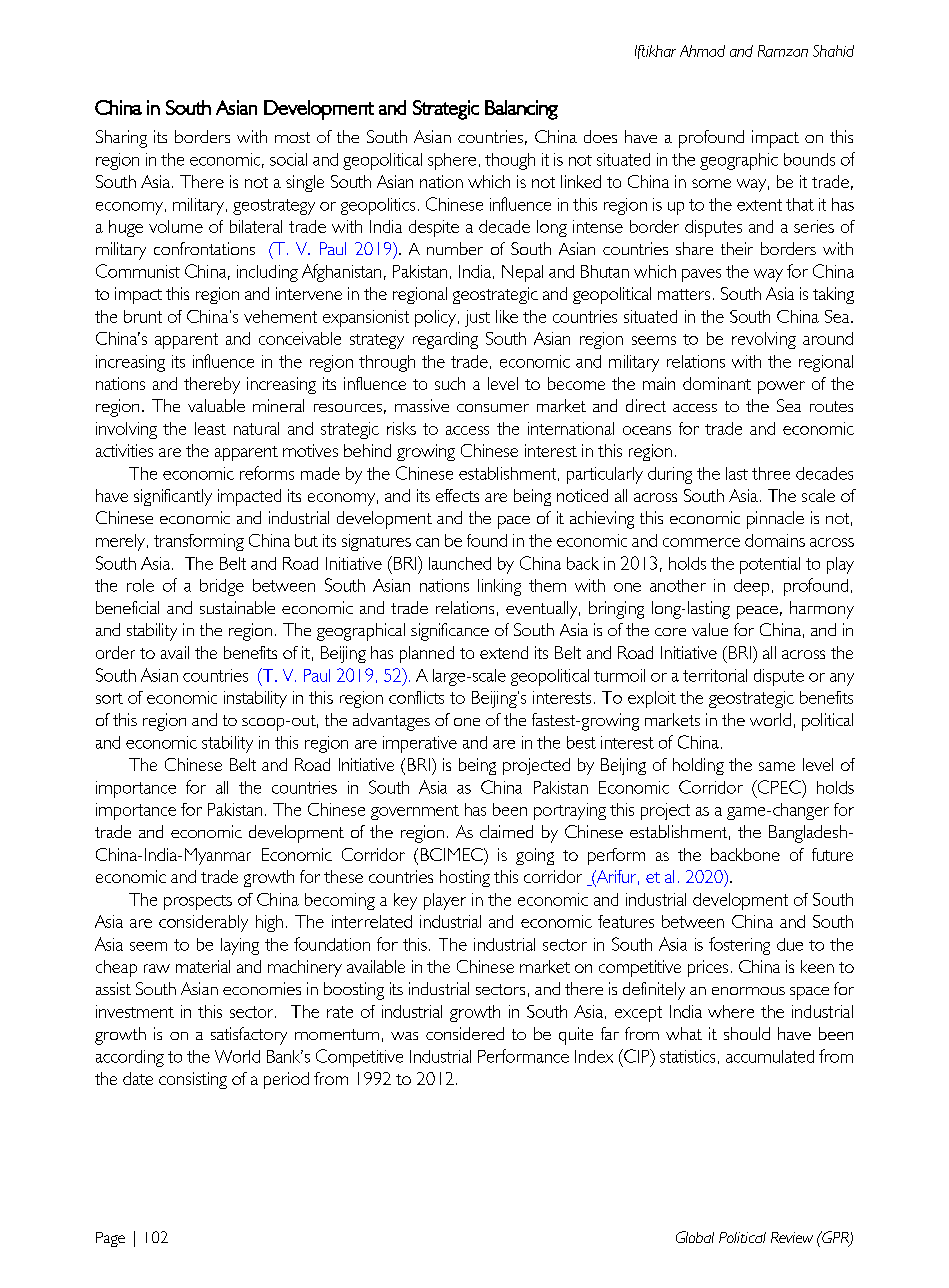 This page has height=1288, width=949. I want to click on sort, so click(109, 698).
